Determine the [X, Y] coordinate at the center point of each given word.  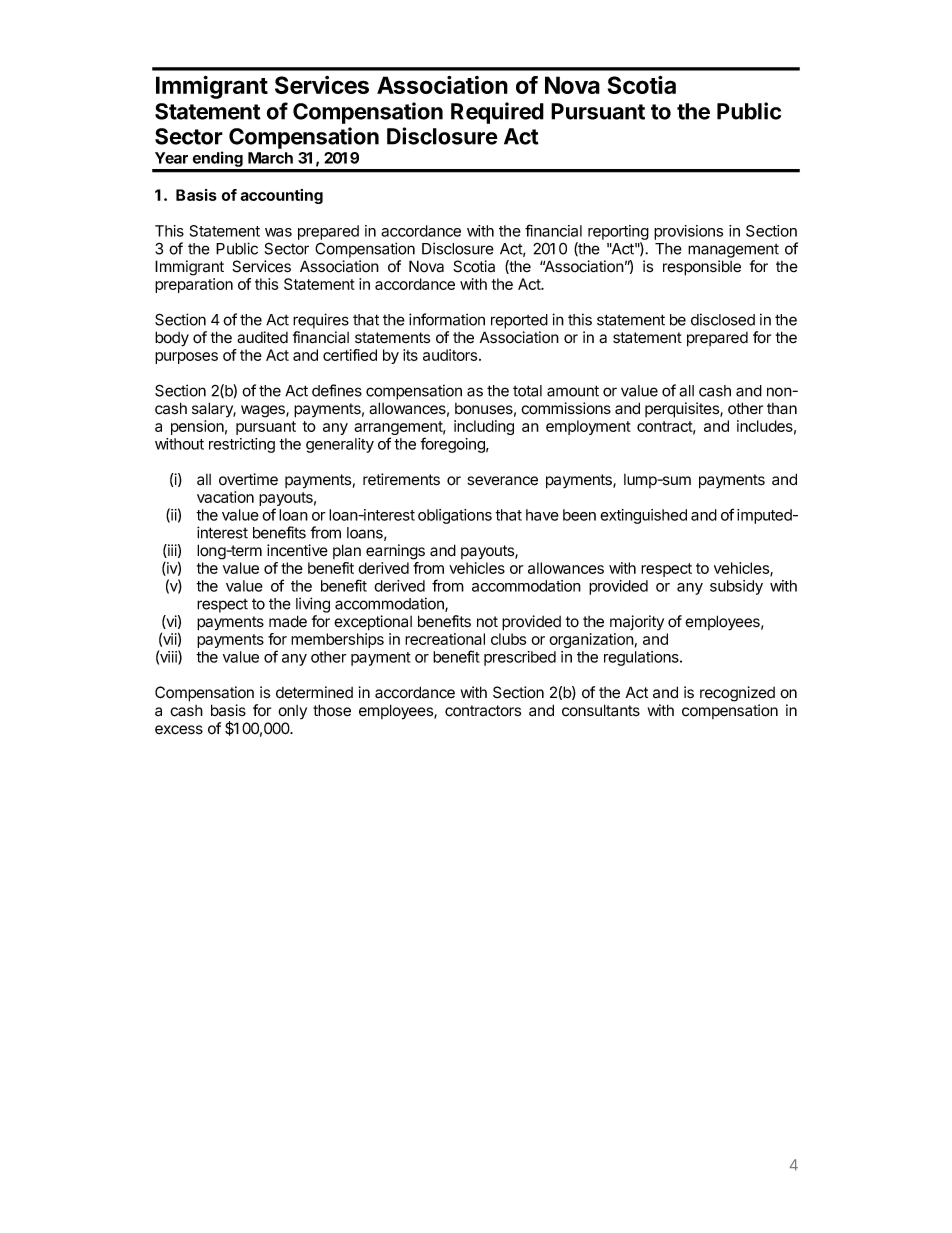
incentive [297, 550]
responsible [702, 268]
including [484, 427]
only [292, 712]
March [270, 158]
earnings [395, 552]
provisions [688, 232]
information [447, 319]
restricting [242, 445]
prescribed [520, 658]
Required [497, 113]
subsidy [736, 587]
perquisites [683, 410]
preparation [194, 285]
